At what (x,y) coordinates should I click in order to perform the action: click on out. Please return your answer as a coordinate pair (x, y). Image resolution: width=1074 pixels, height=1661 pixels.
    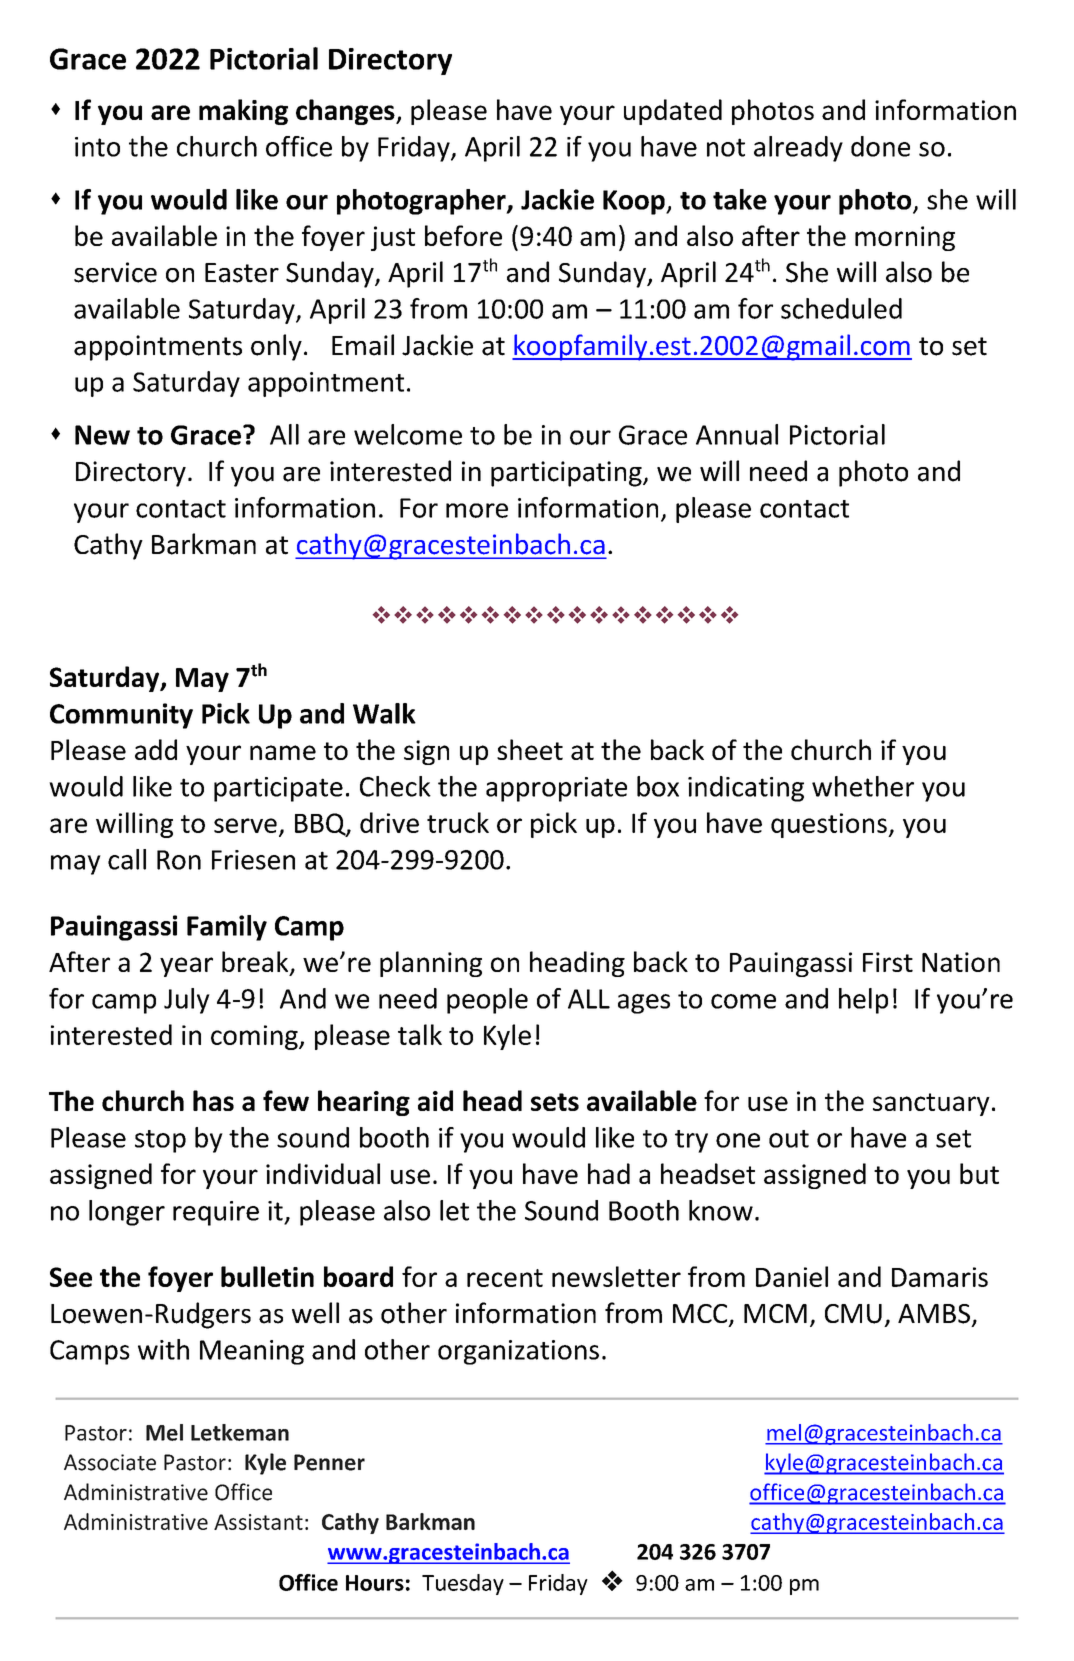
    Looking at the image, I should click on (789, 1139).
